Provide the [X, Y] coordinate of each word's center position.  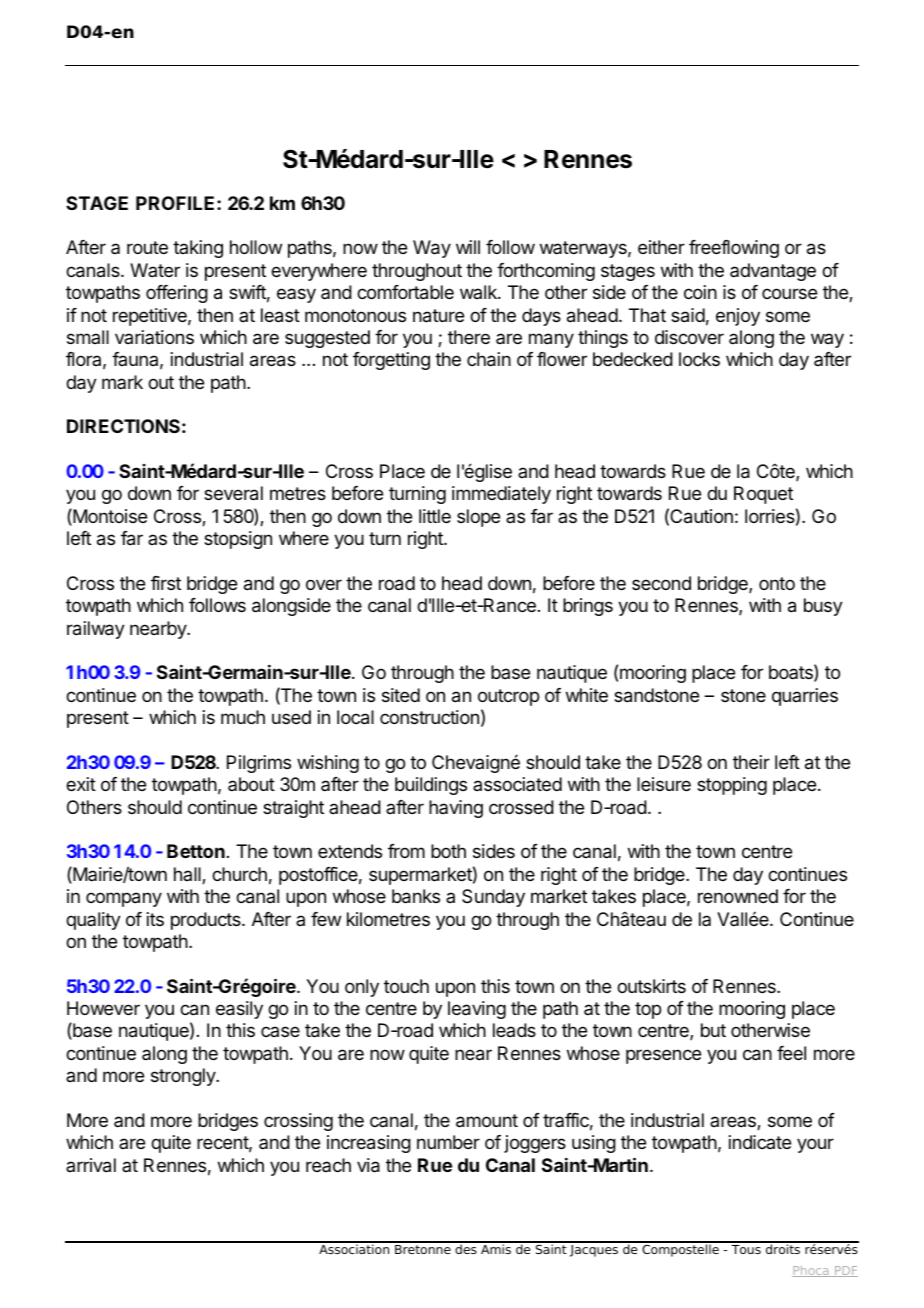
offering [177, 294]
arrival [91, 1165]
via [368, 1165]
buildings [431, 786]
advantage [773, 272]
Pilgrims [259, 764]
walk [479, 292]
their [751, 762]
